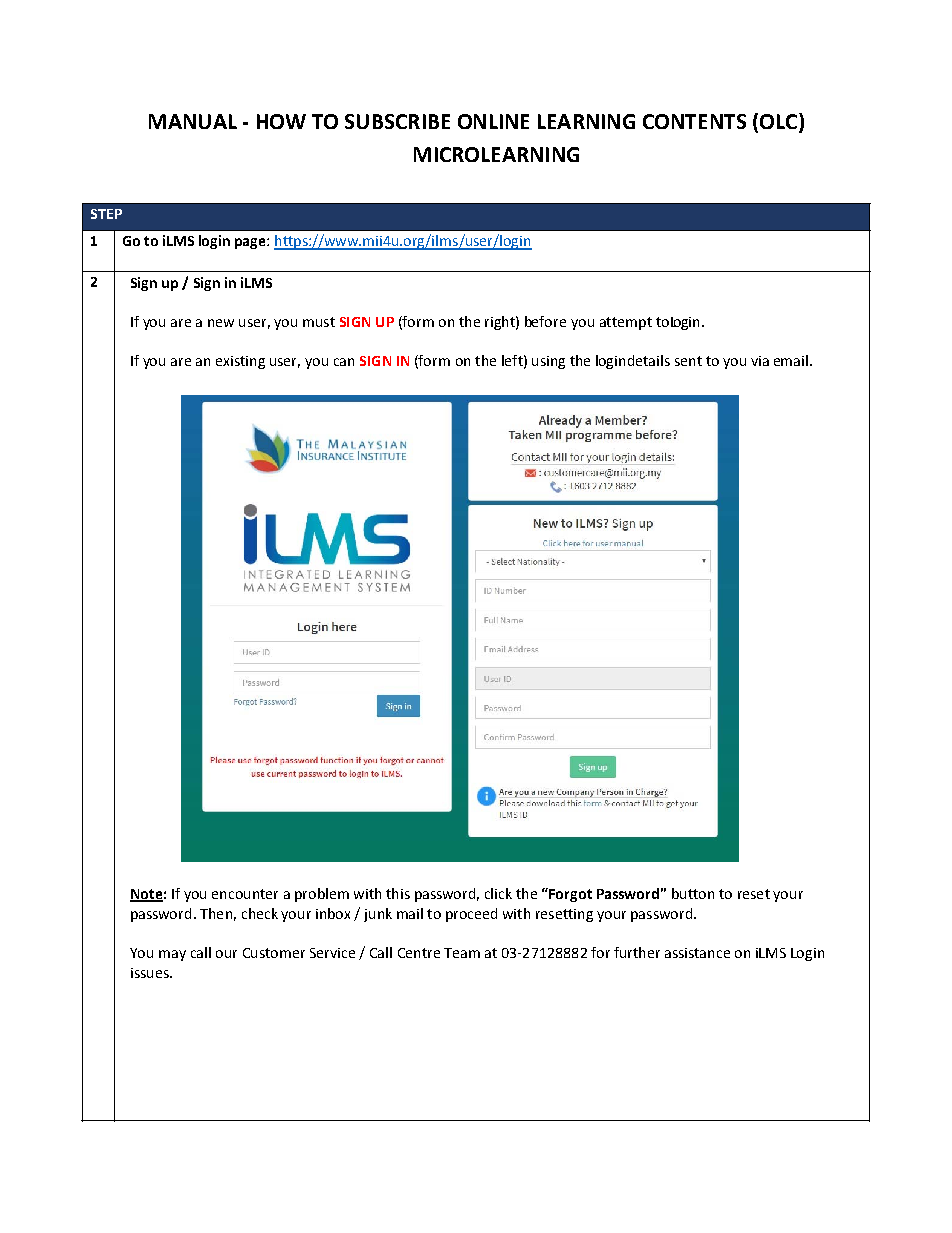  Describe the element at coordinates (193, 121) in the screenshot. I see `MANUAL` at that location.
